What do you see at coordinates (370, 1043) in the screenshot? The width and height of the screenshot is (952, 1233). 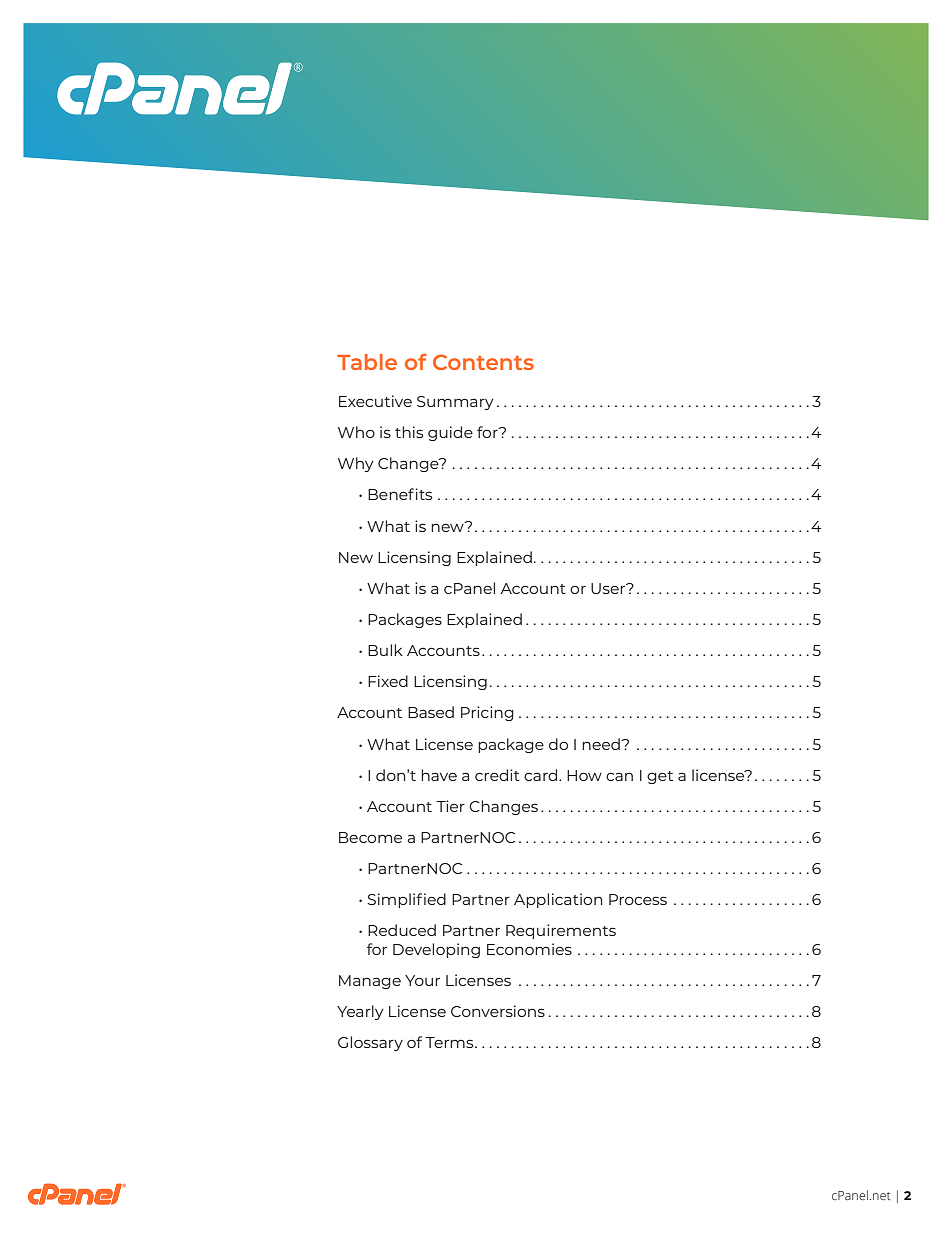 I see `Glossary` at bounding box center [370, 1043].
